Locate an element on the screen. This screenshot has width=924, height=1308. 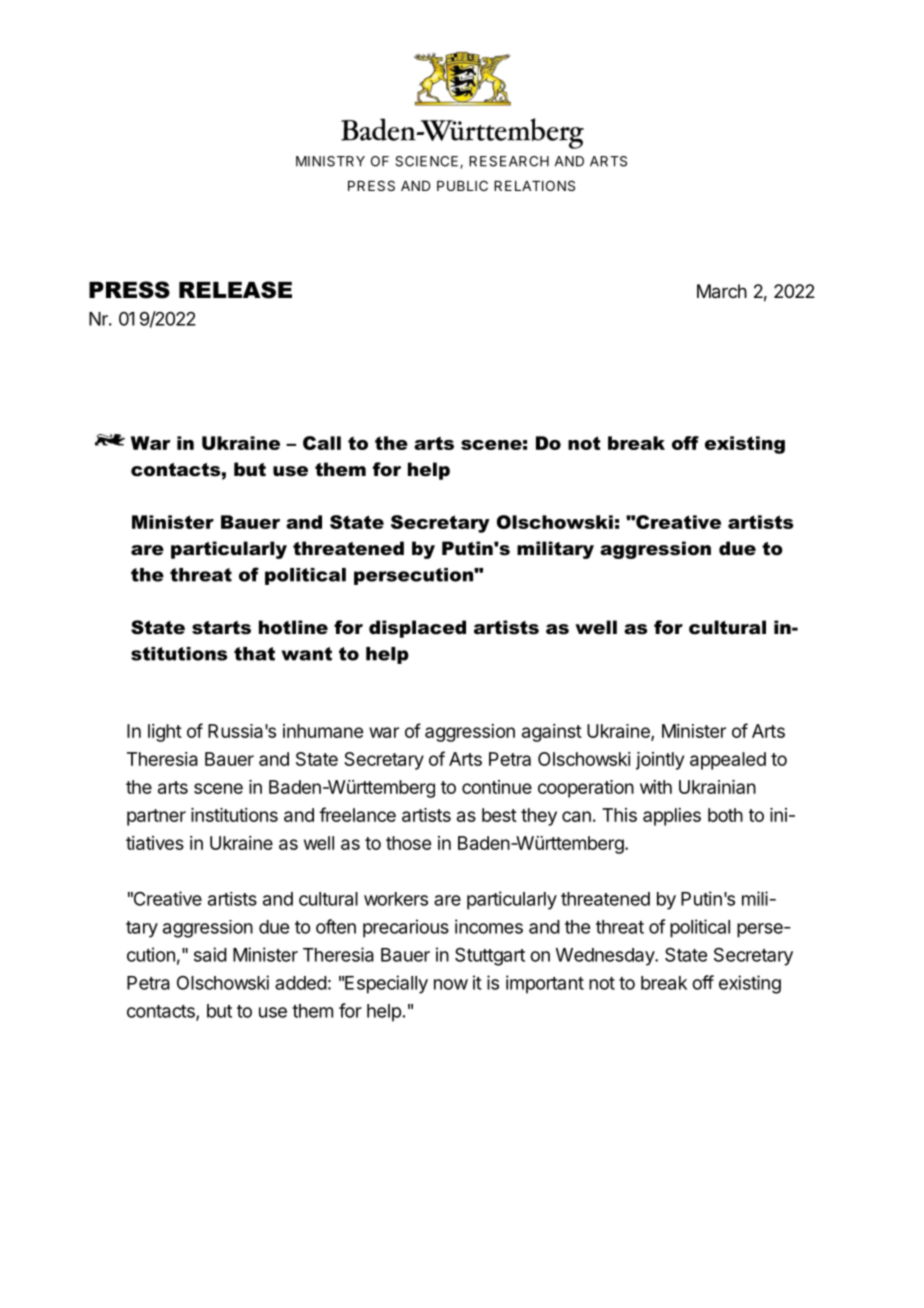
March is located at coordinates (722, 291).
